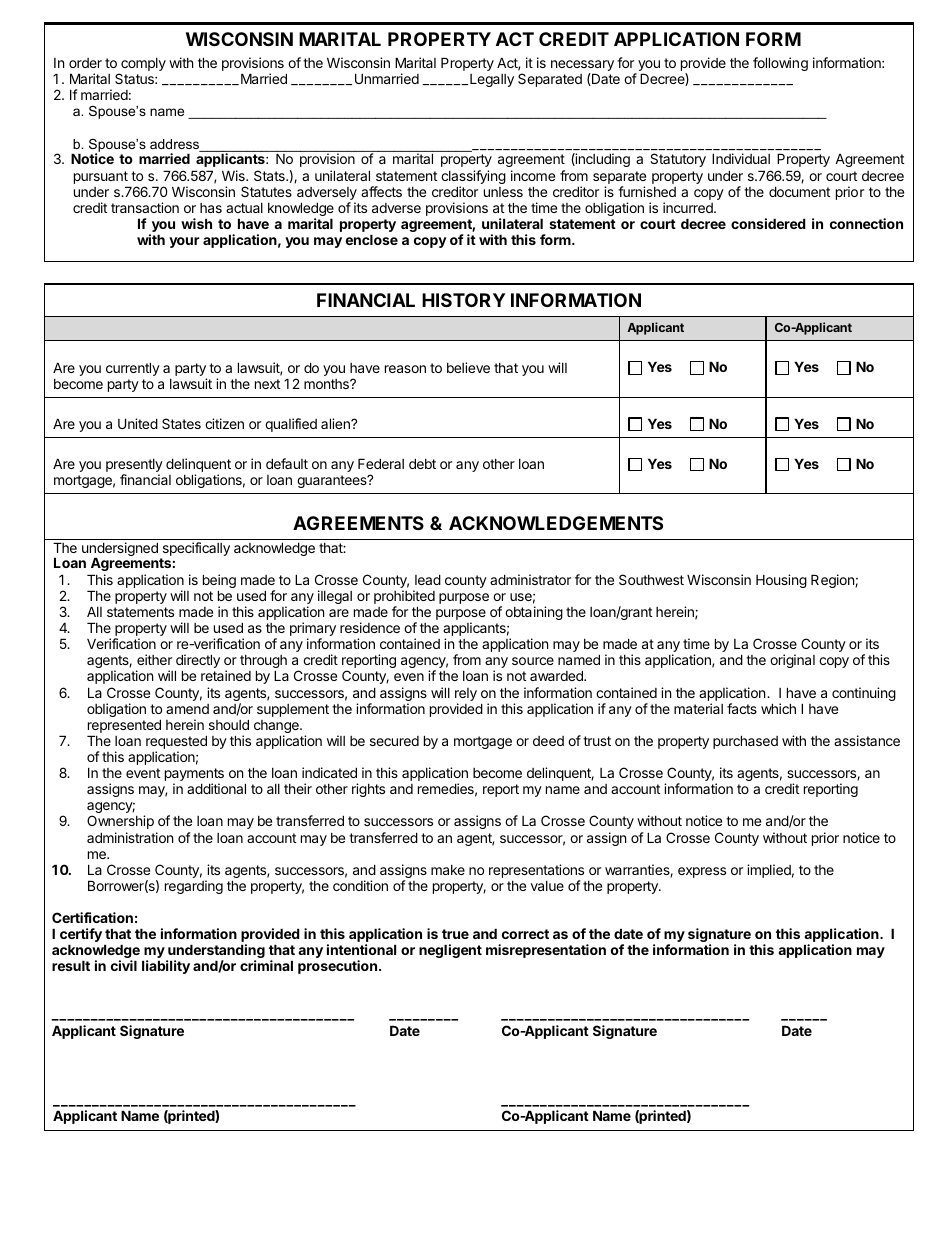  Describe the element at coordinates (133, 369) in the screenshot. I see `currently` at that location.
